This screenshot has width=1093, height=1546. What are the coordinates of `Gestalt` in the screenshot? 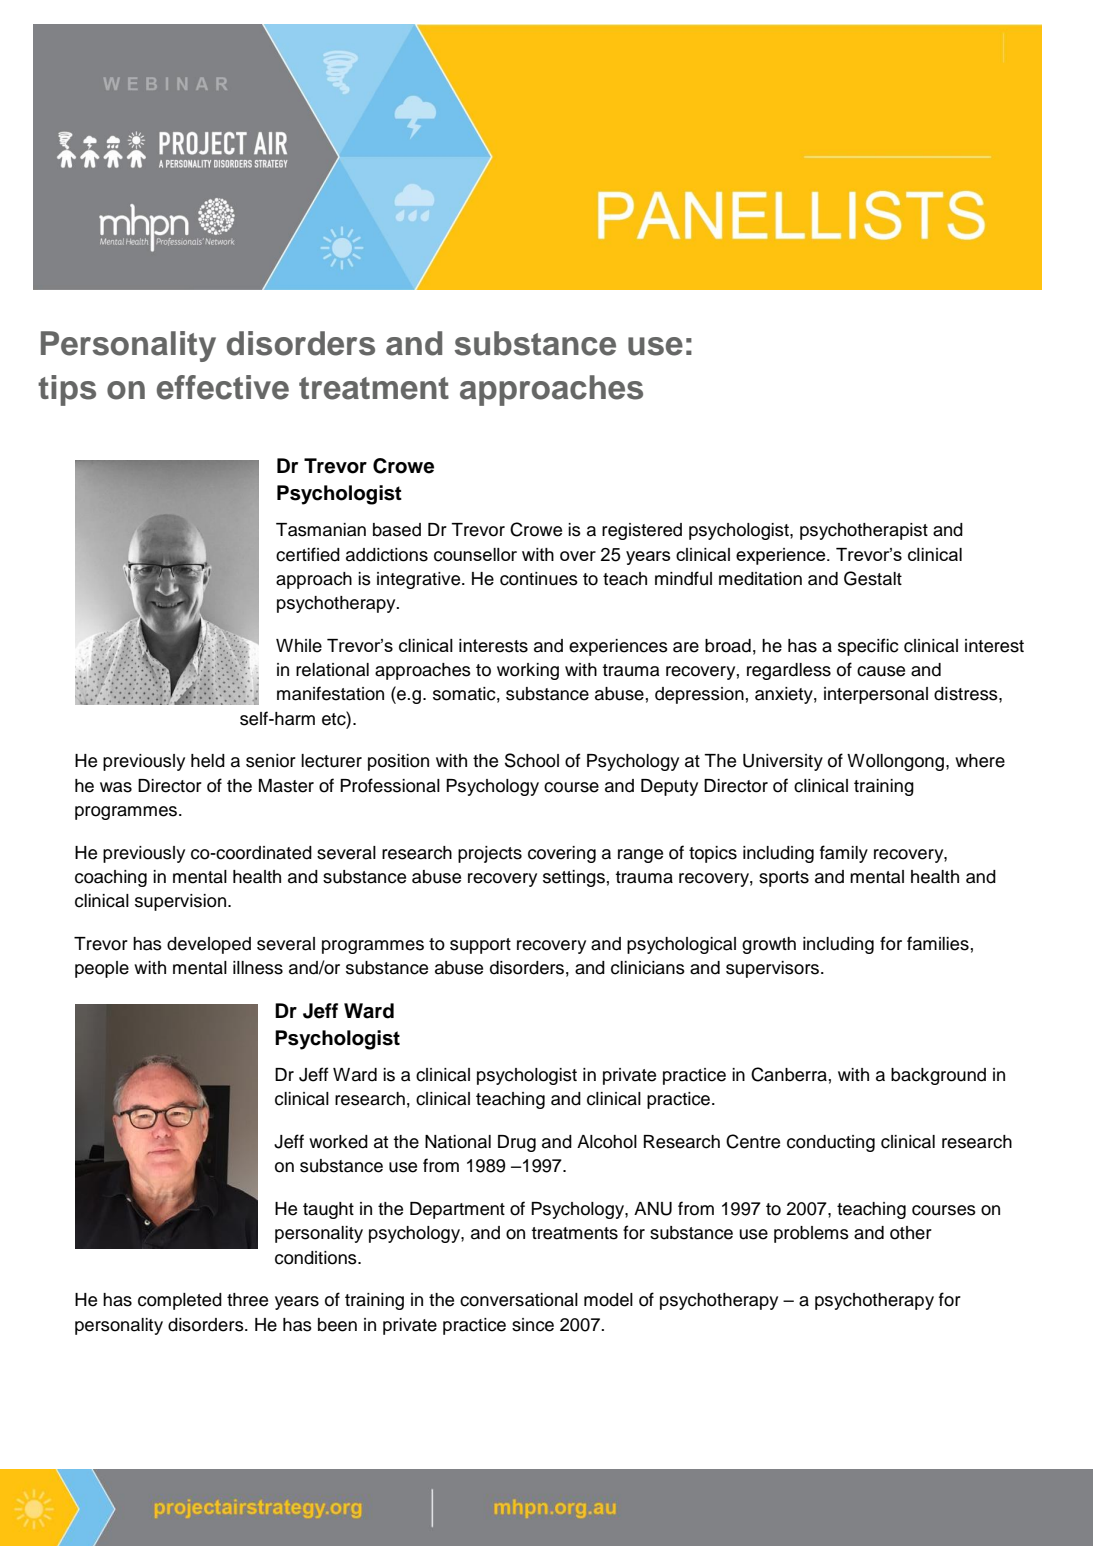 It's located at (873, 578).
